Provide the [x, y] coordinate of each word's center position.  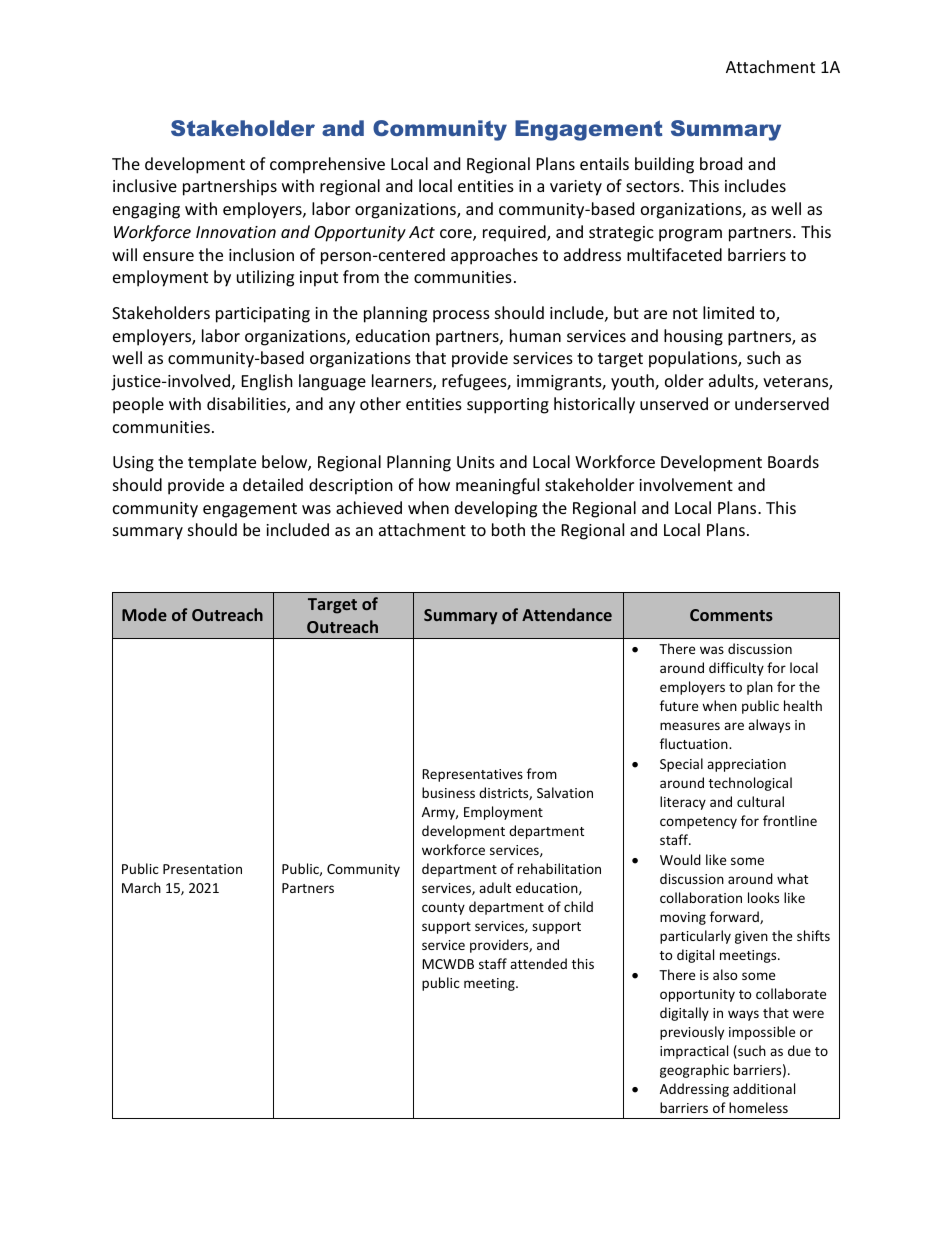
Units [476, 462]
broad [721, 163]
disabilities [247, 405]
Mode [144, 614]
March [141, 887]
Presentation [202, 869]
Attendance [567, 614]
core [457, 235]
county [443, 909]
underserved [782, 403]
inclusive [145, 185]
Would [680, 859]
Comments [731, 615]
